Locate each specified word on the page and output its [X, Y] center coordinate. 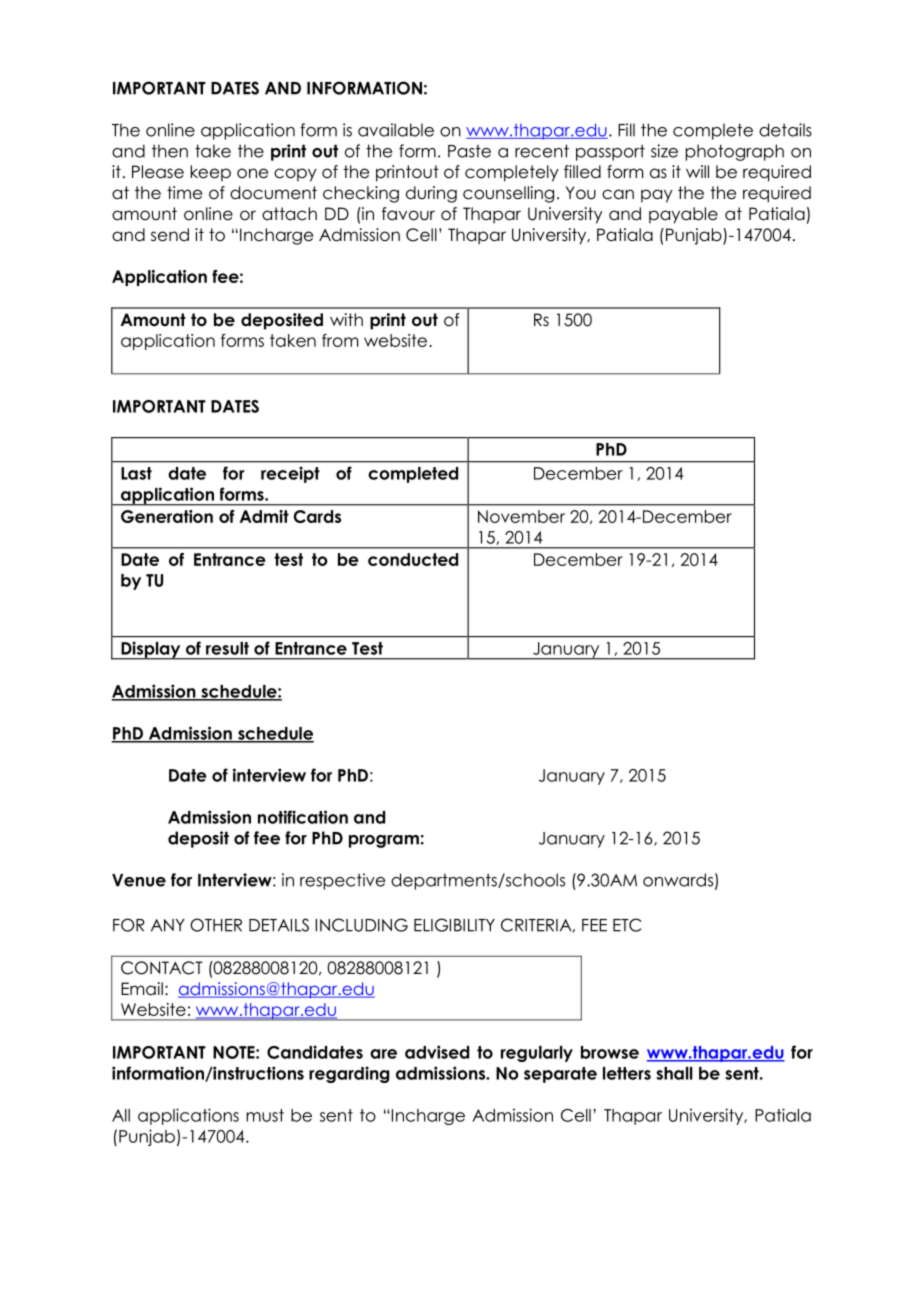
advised [437, 1052]
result [227, 648]
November [521, 516]
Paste [469, 151]
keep [210, 173]
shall [674, 1073]
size [664, 151]
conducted [413, 559]
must [265, 1115]
